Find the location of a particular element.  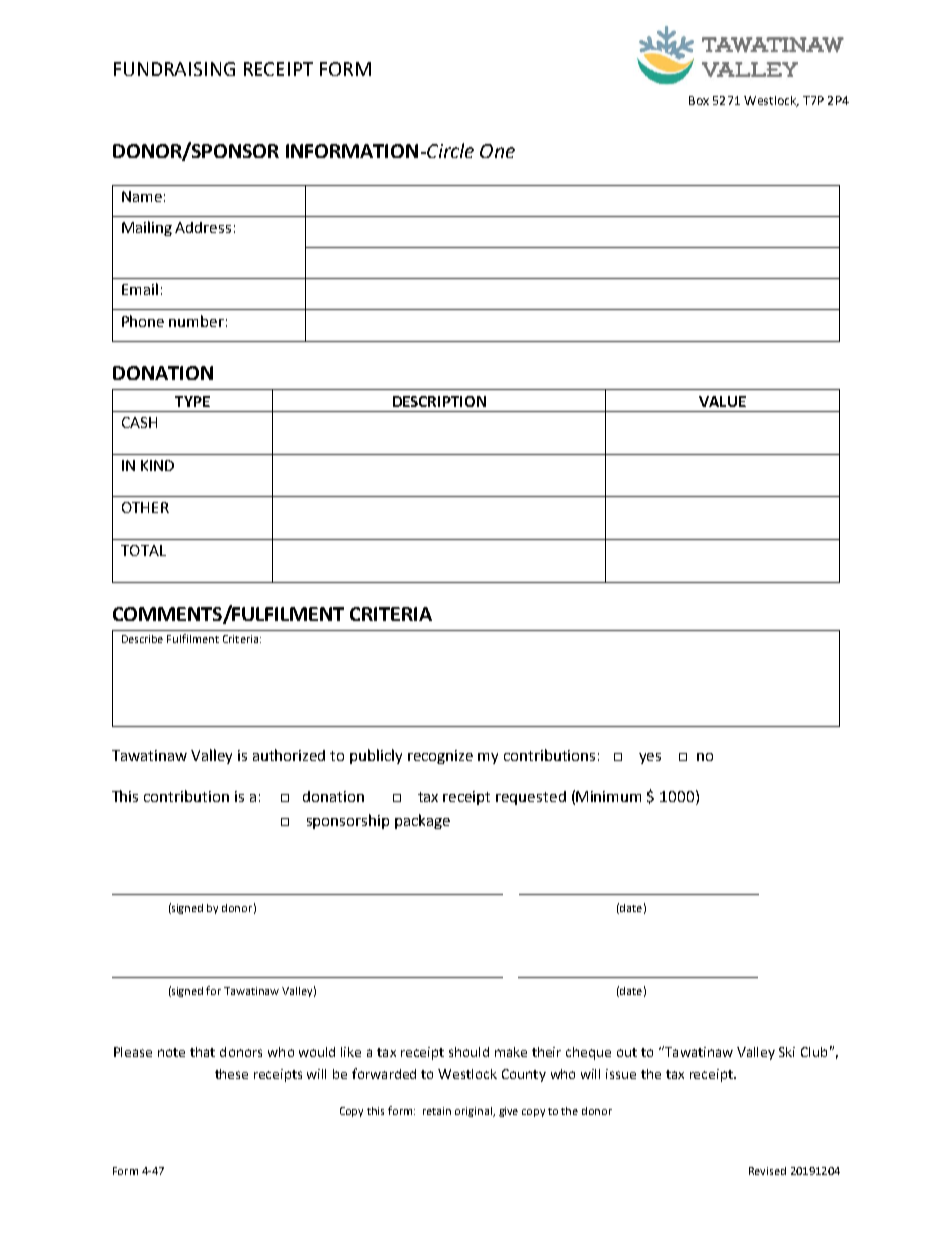

authorized is located at coordinates (289, 755).
